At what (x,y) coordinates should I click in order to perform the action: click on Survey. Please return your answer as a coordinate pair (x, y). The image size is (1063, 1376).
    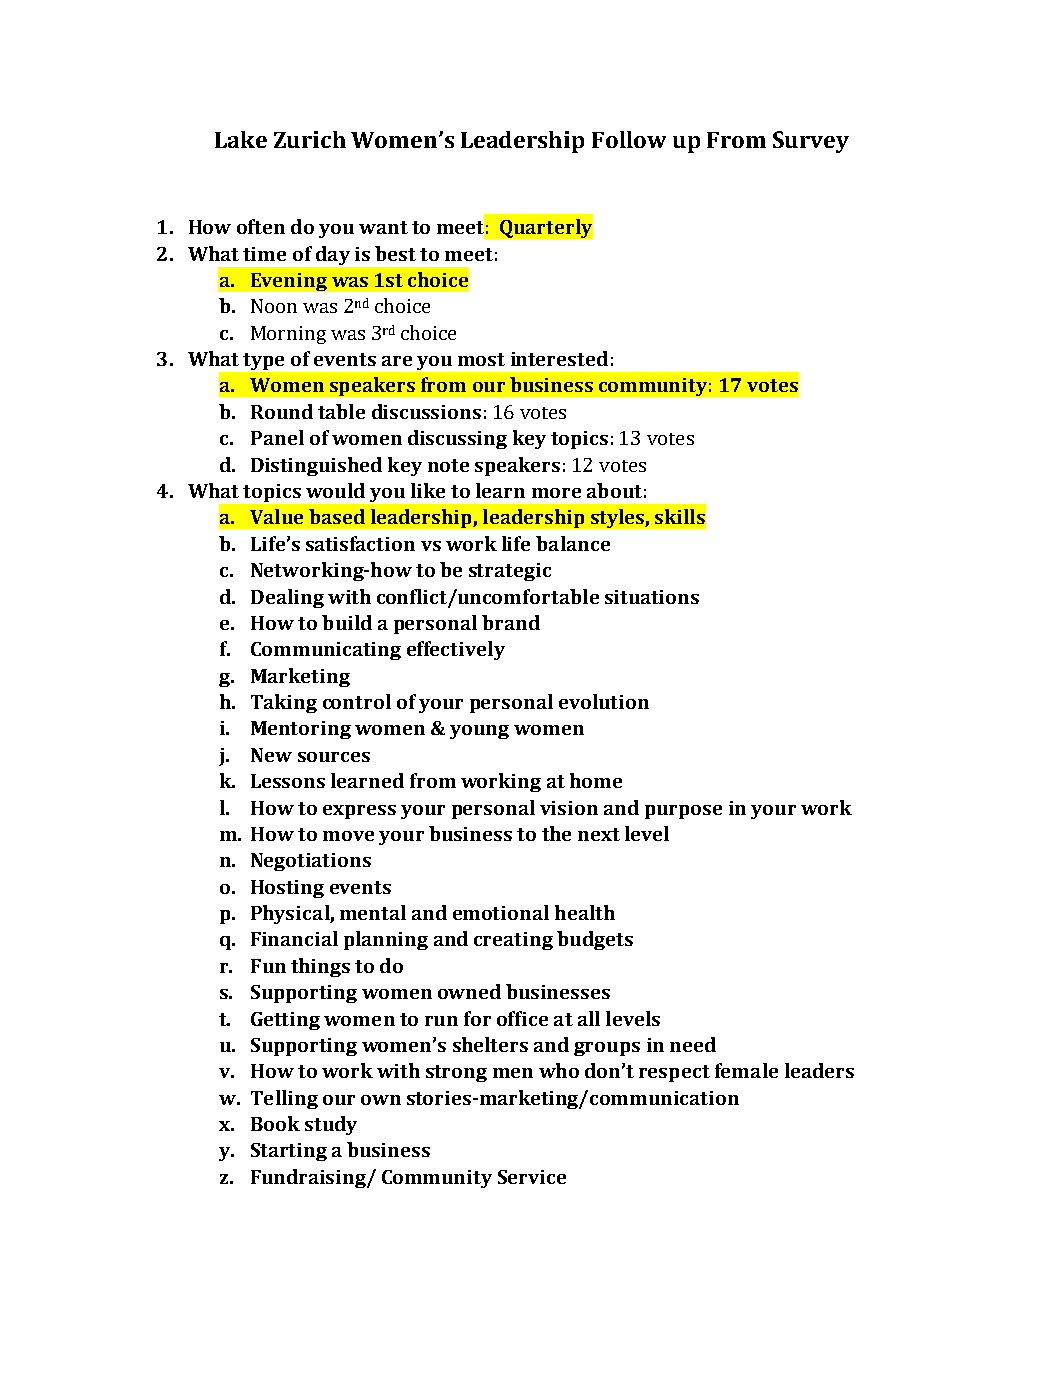
    Looking at the image, I should click on (811, 142).
